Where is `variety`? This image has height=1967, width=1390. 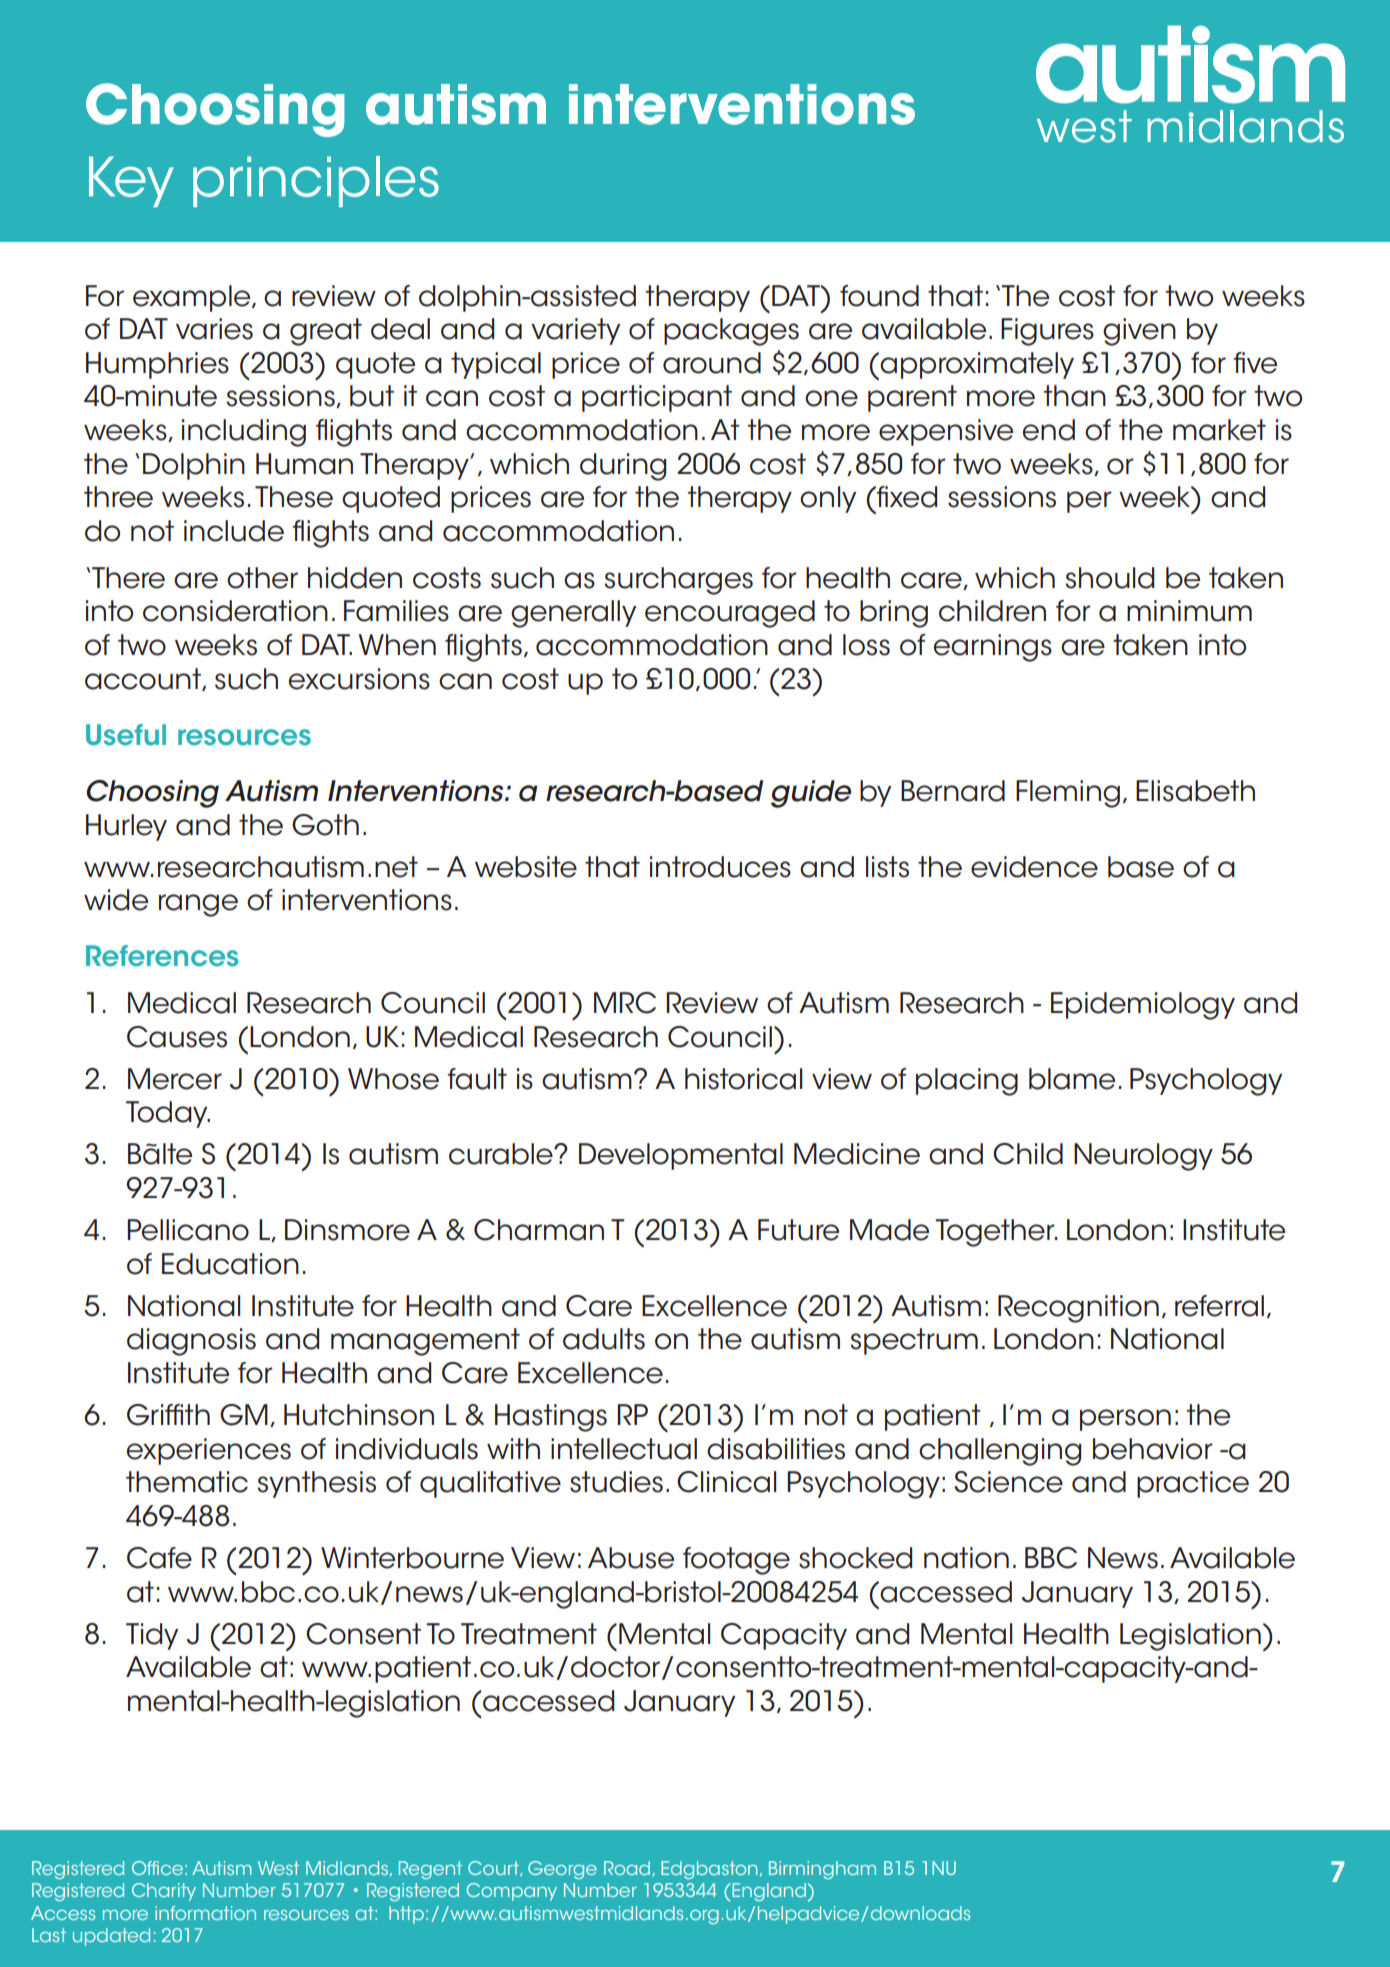 variety is located at coordinates (575, 331).
